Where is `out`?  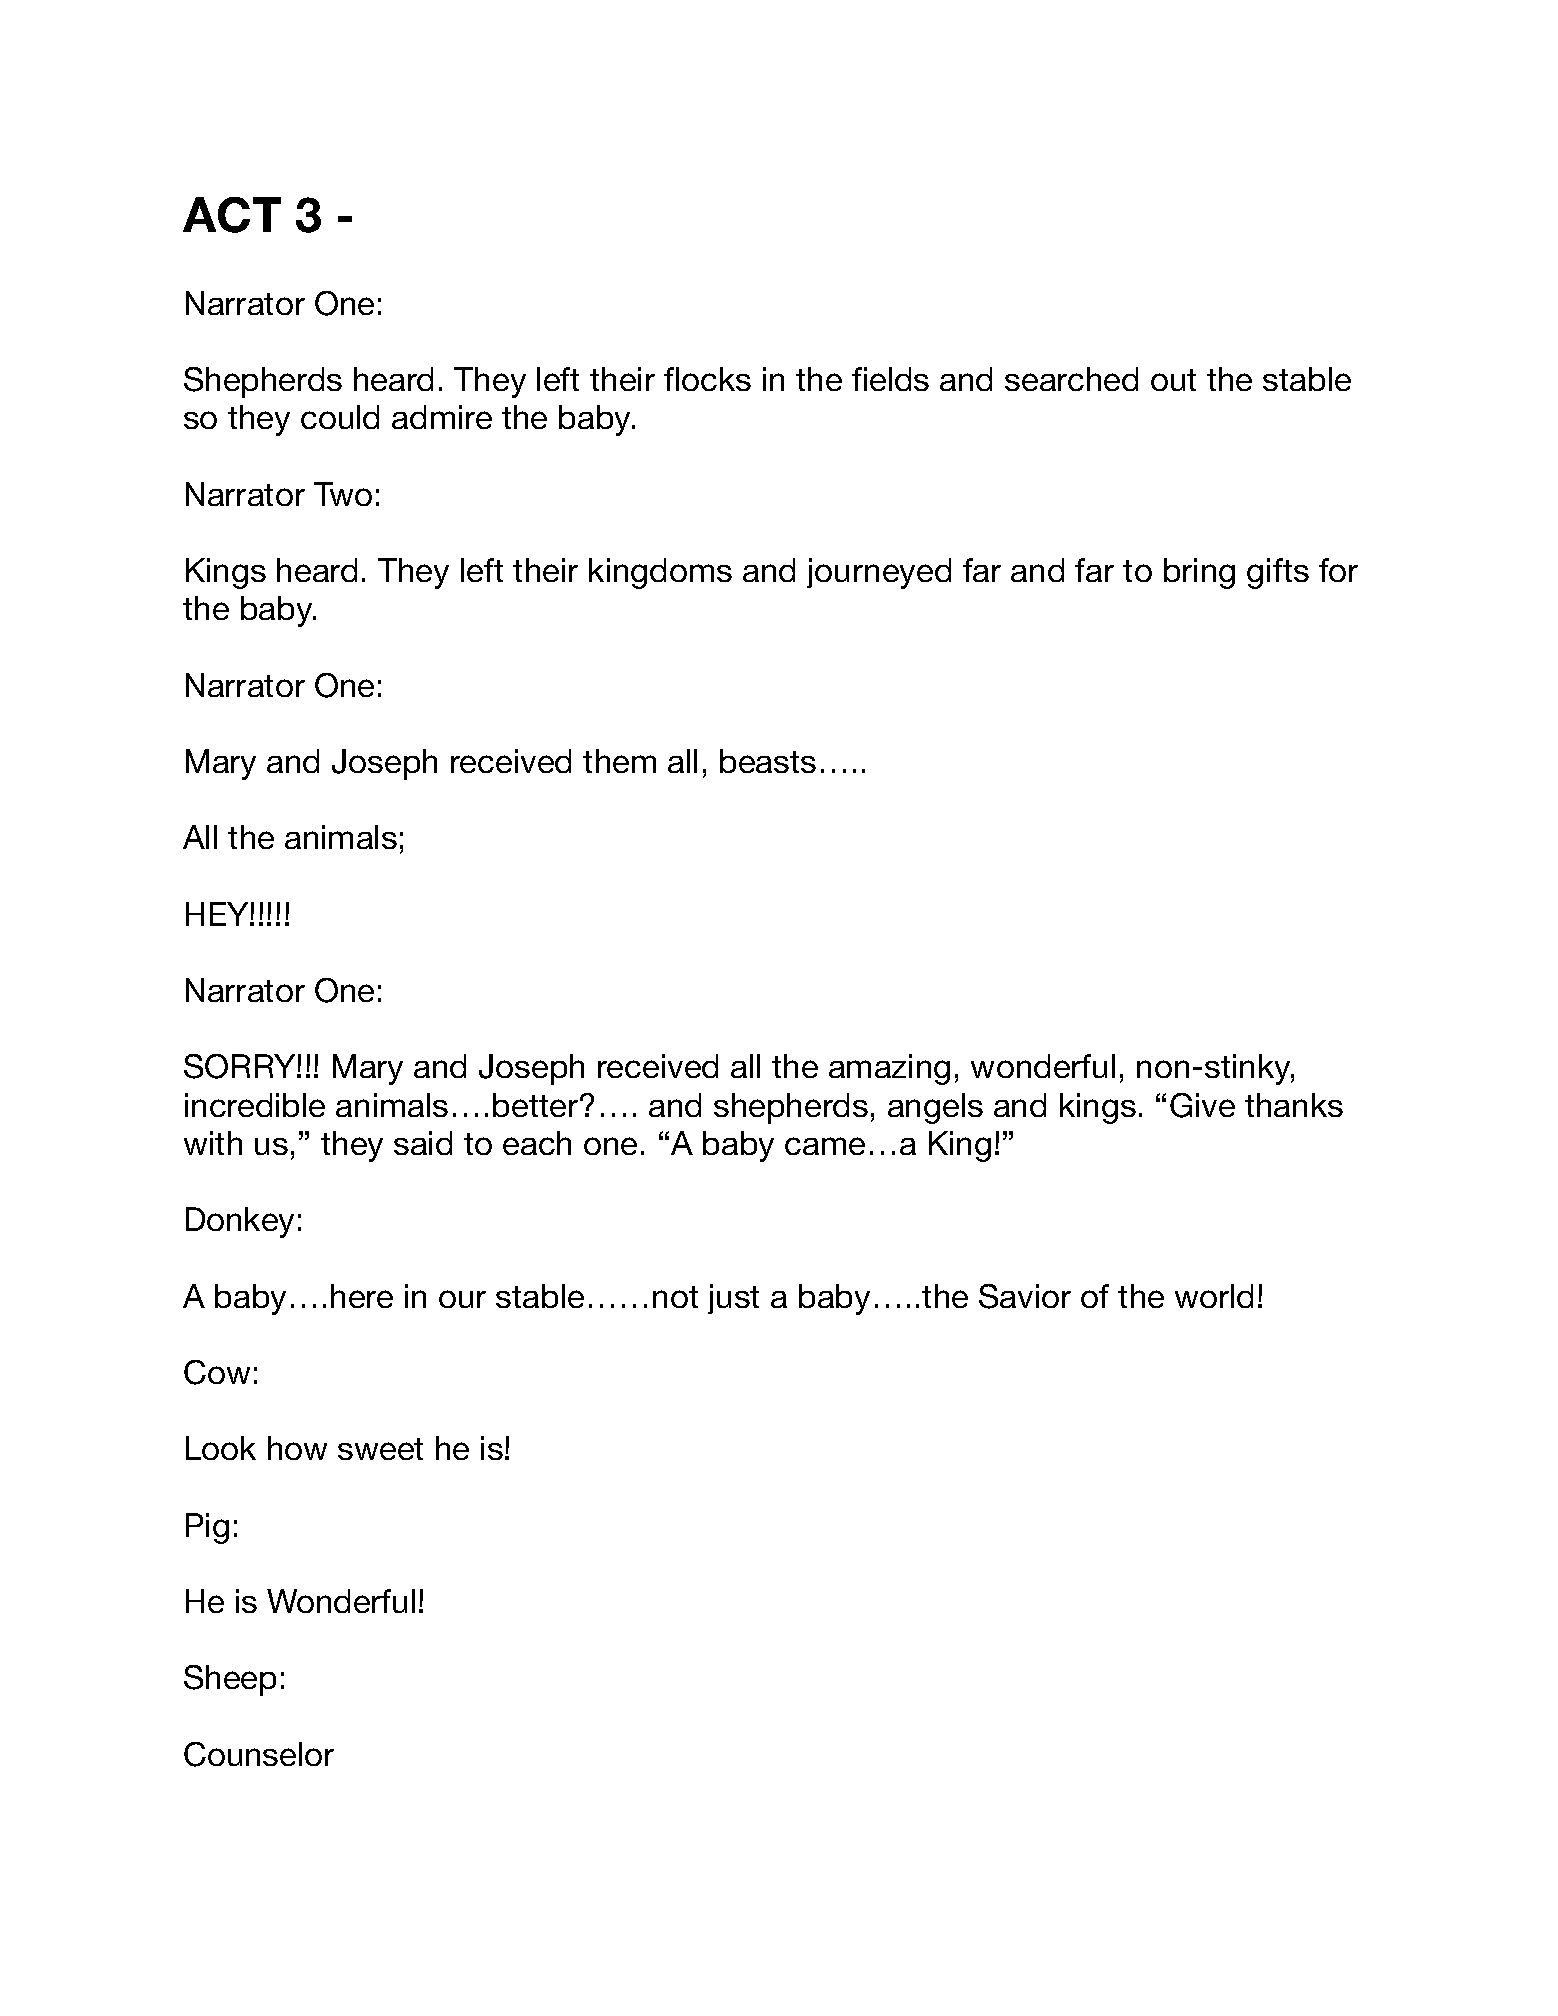
out is located at coordinates (1173, 380).
